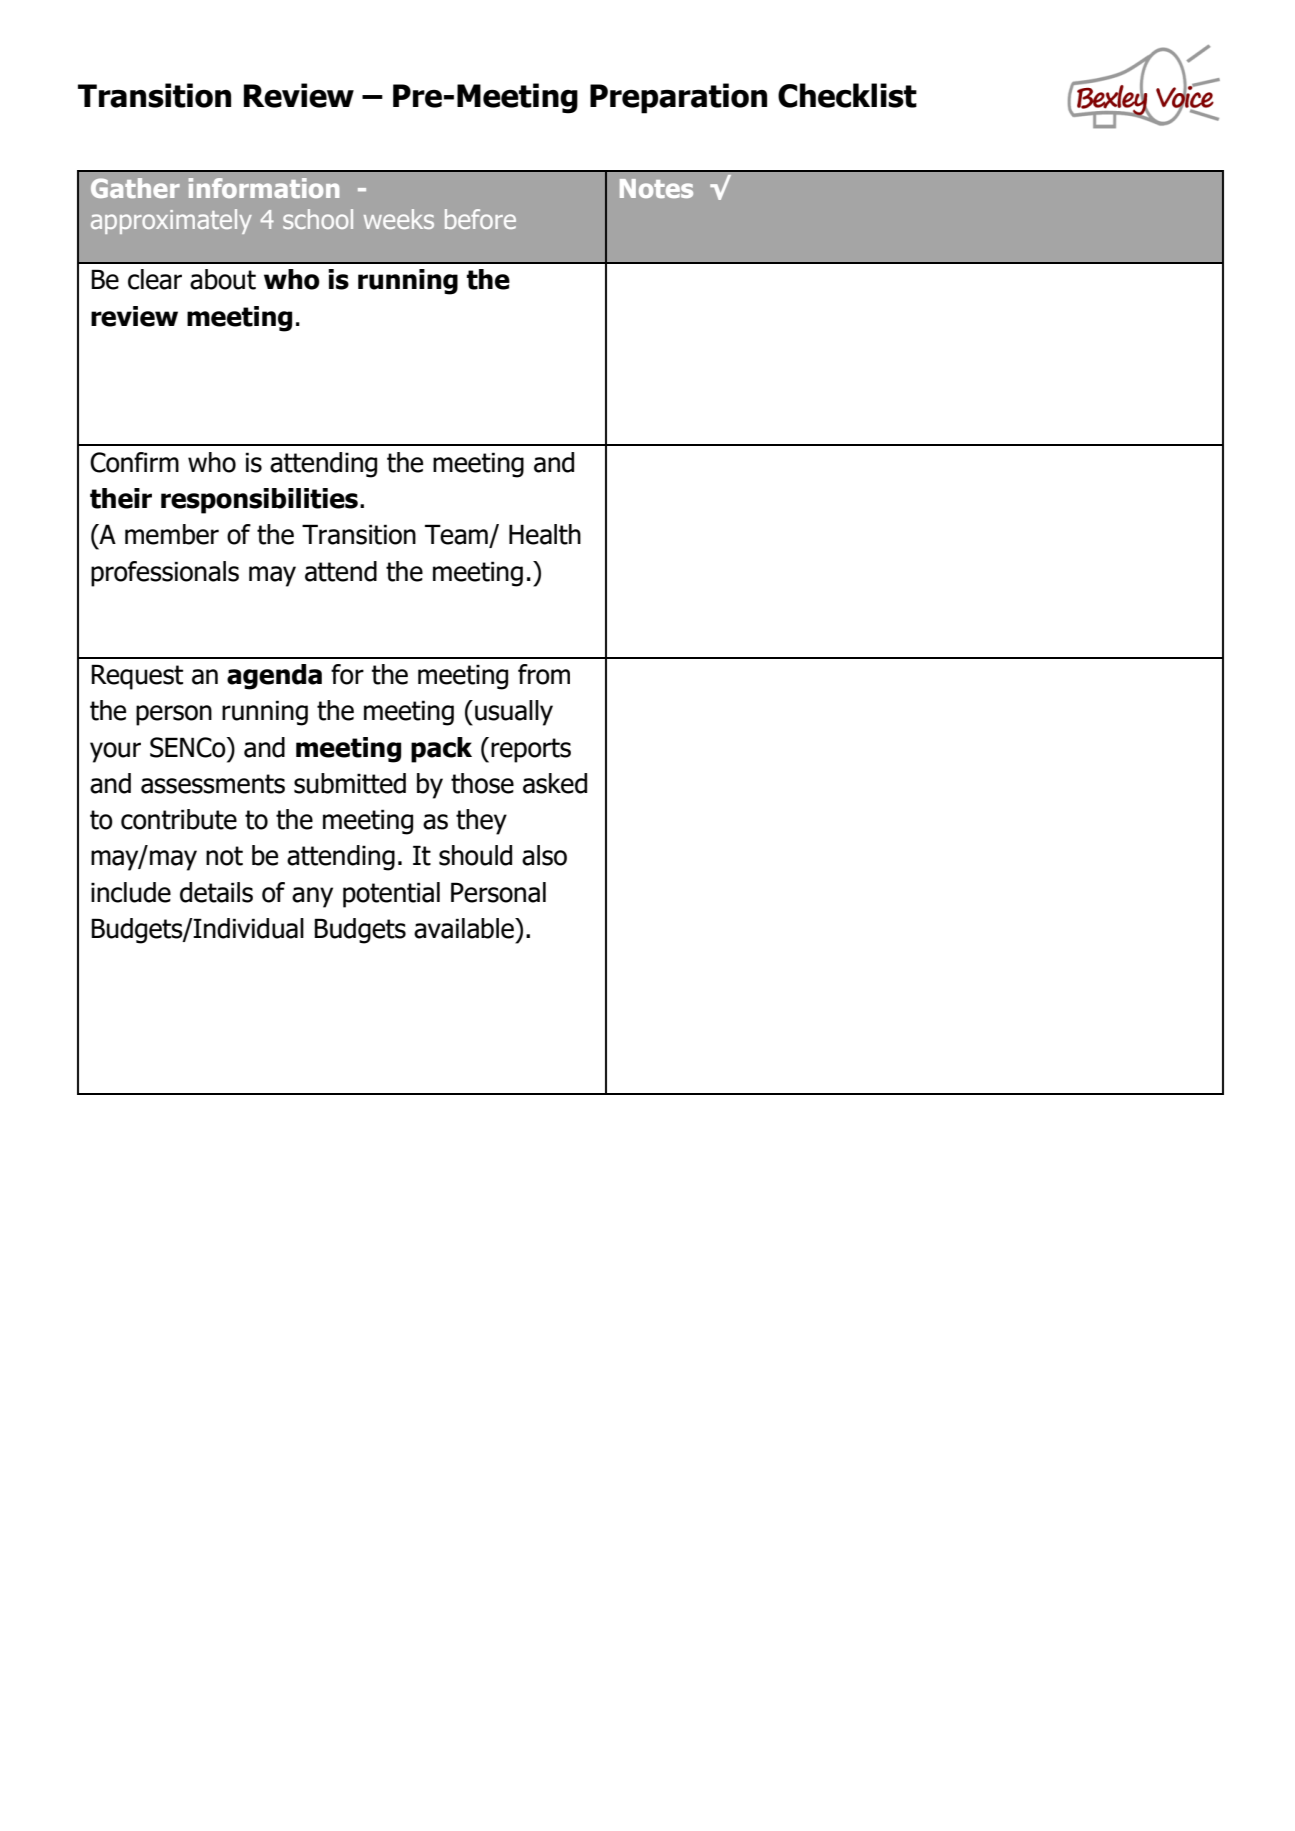 The image size is (1295, 1831). Describe the element at coordinates (480, 219) in the screenshot. I see `before` at that location.
